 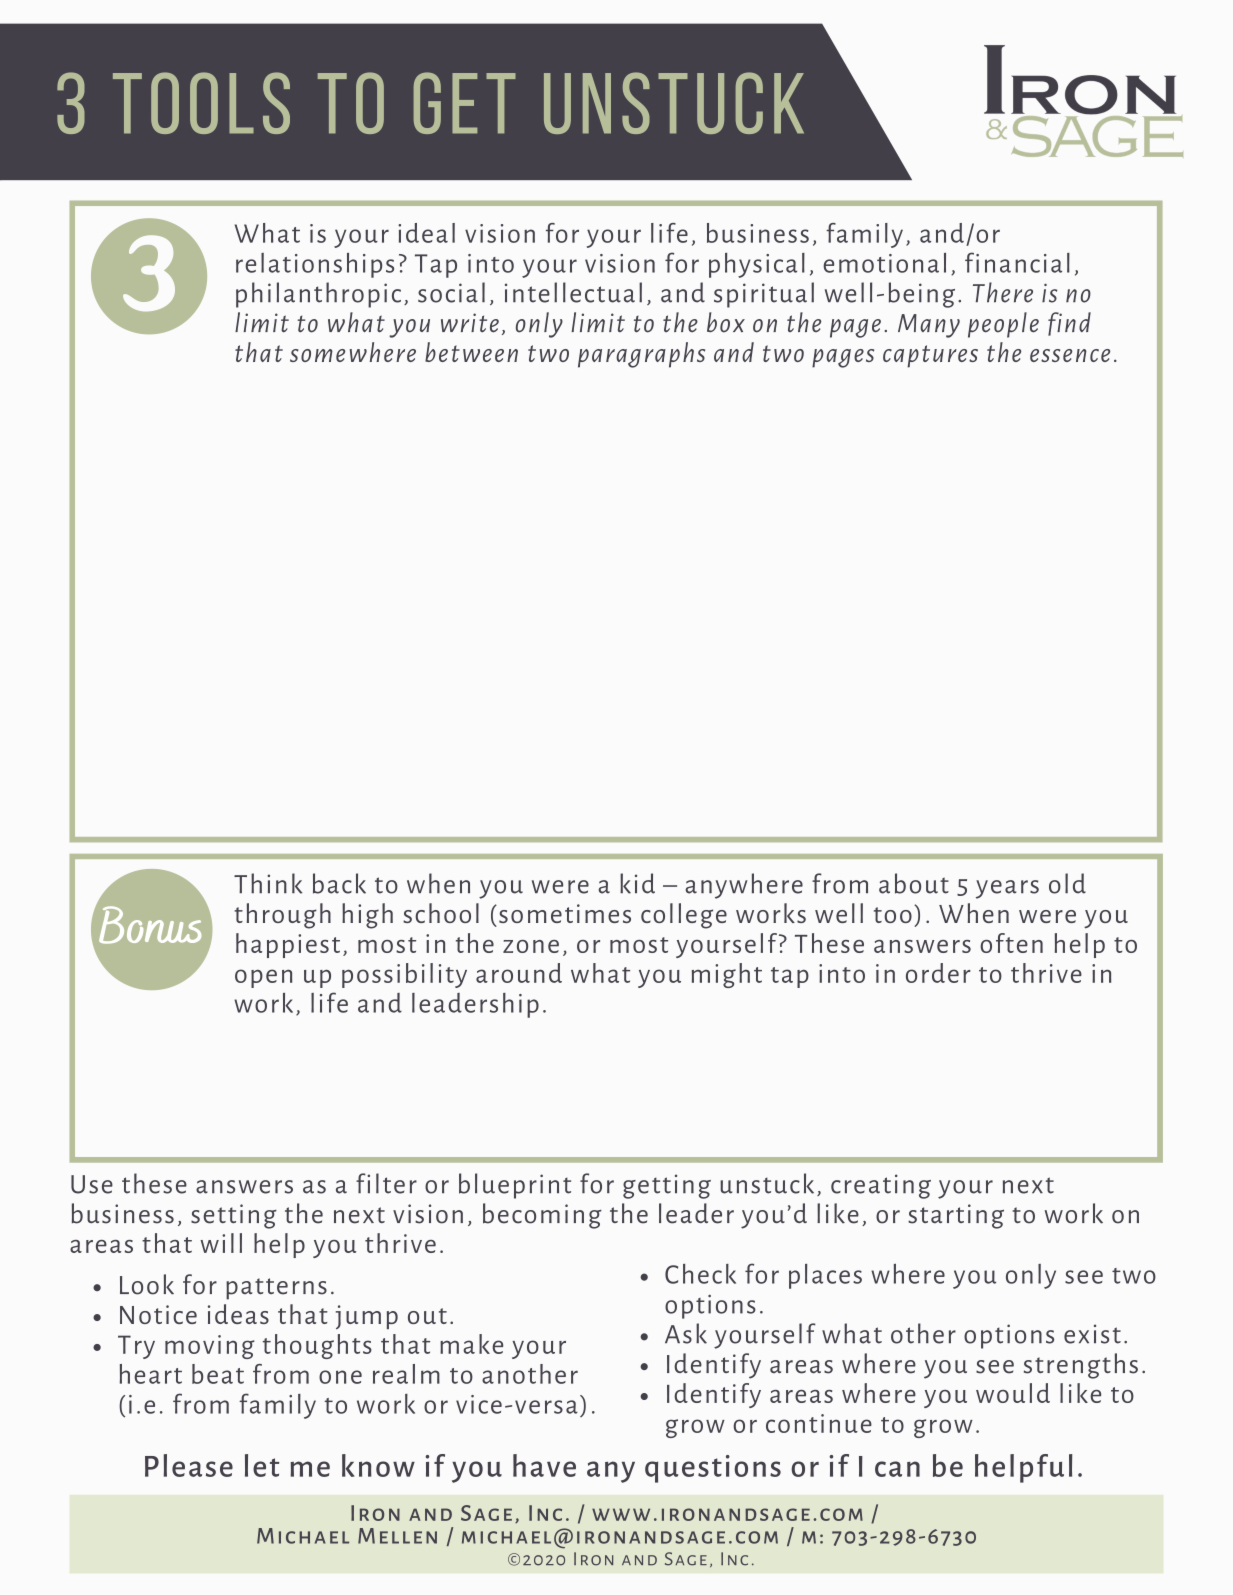 I want to click on financial, so click(x=1017, y=262).
